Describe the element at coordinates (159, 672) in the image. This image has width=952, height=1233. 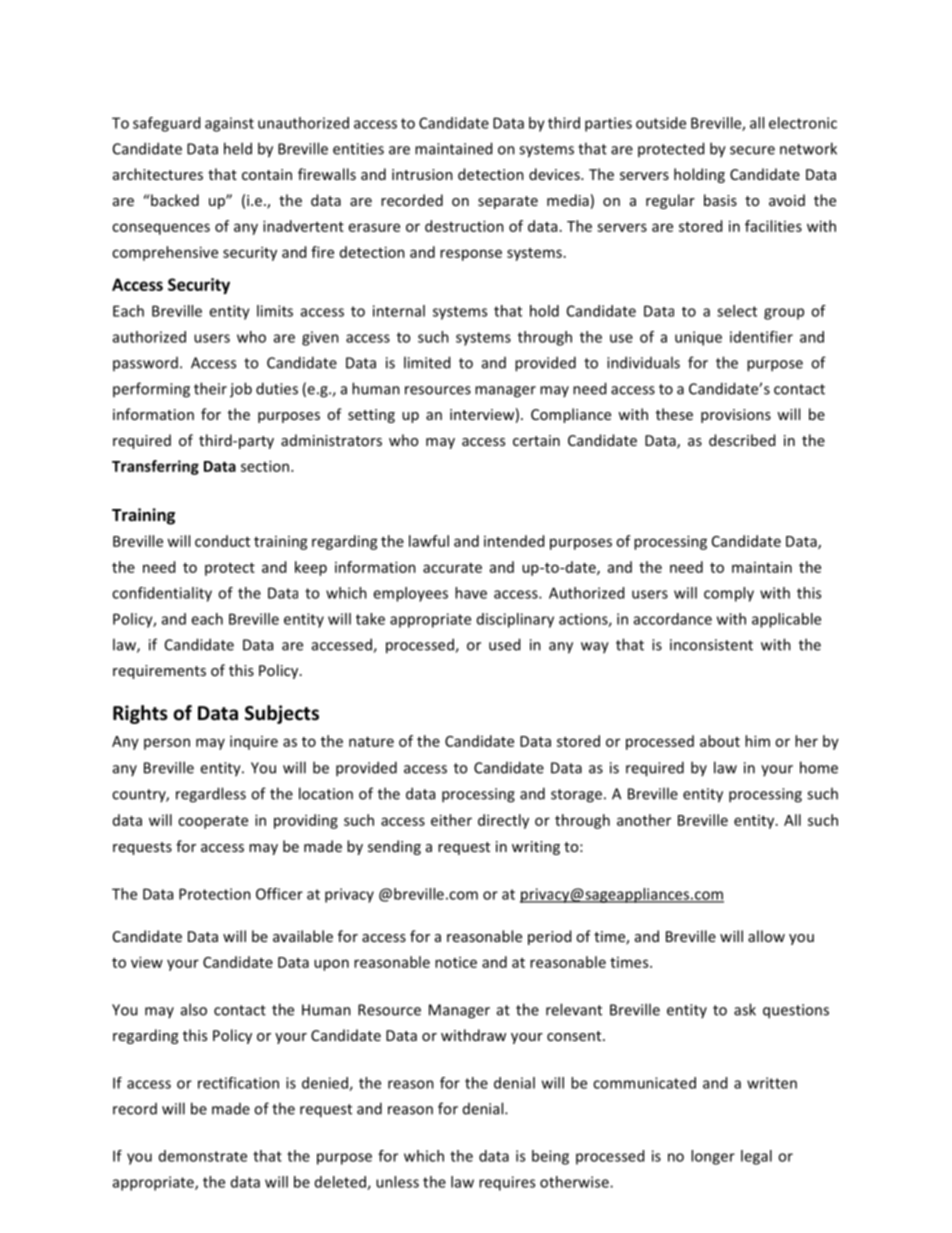
I see `requirements` at that location.
